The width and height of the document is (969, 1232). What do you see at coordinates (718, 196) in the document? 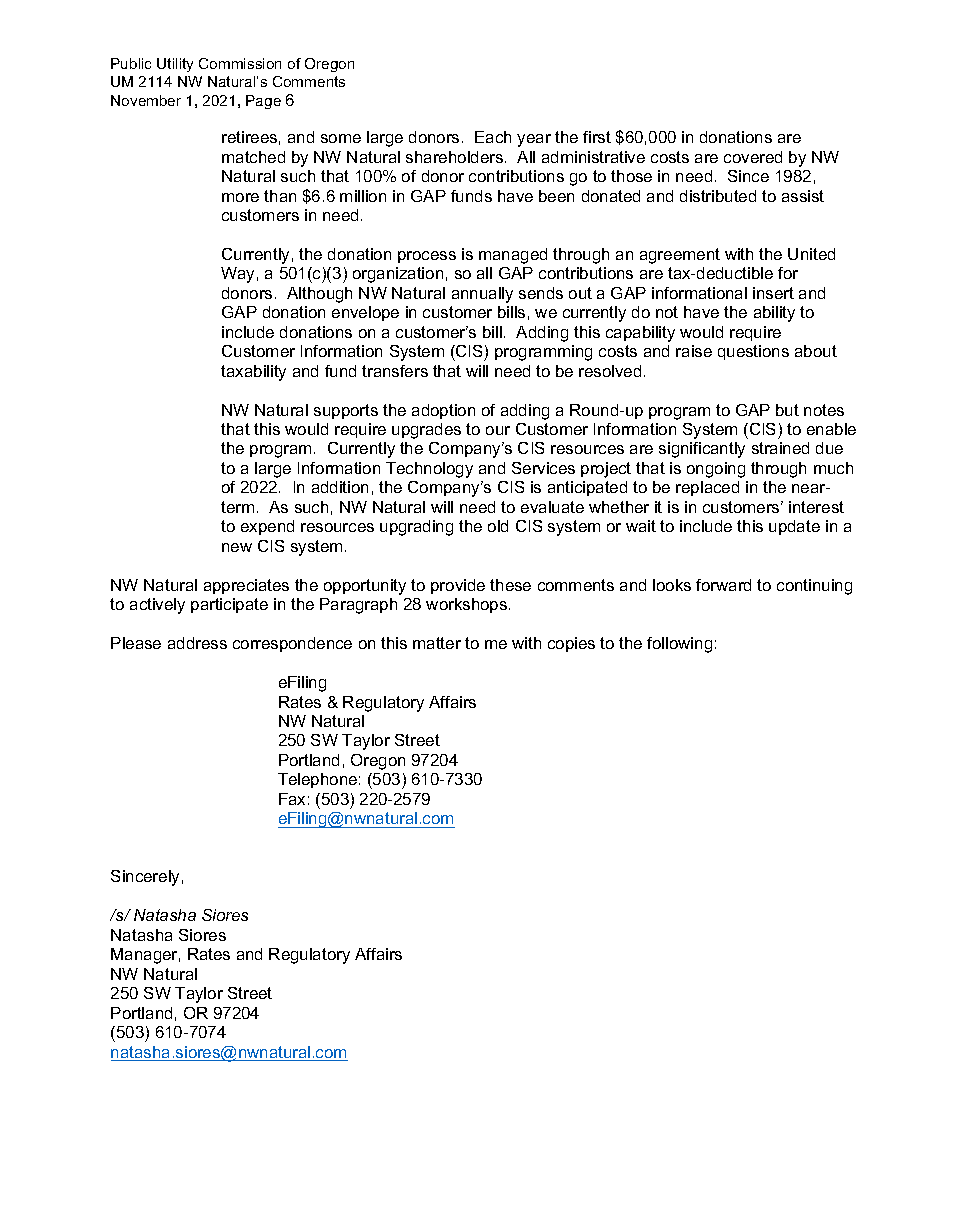
I see `distributed` at bounding box center [718, 196].
